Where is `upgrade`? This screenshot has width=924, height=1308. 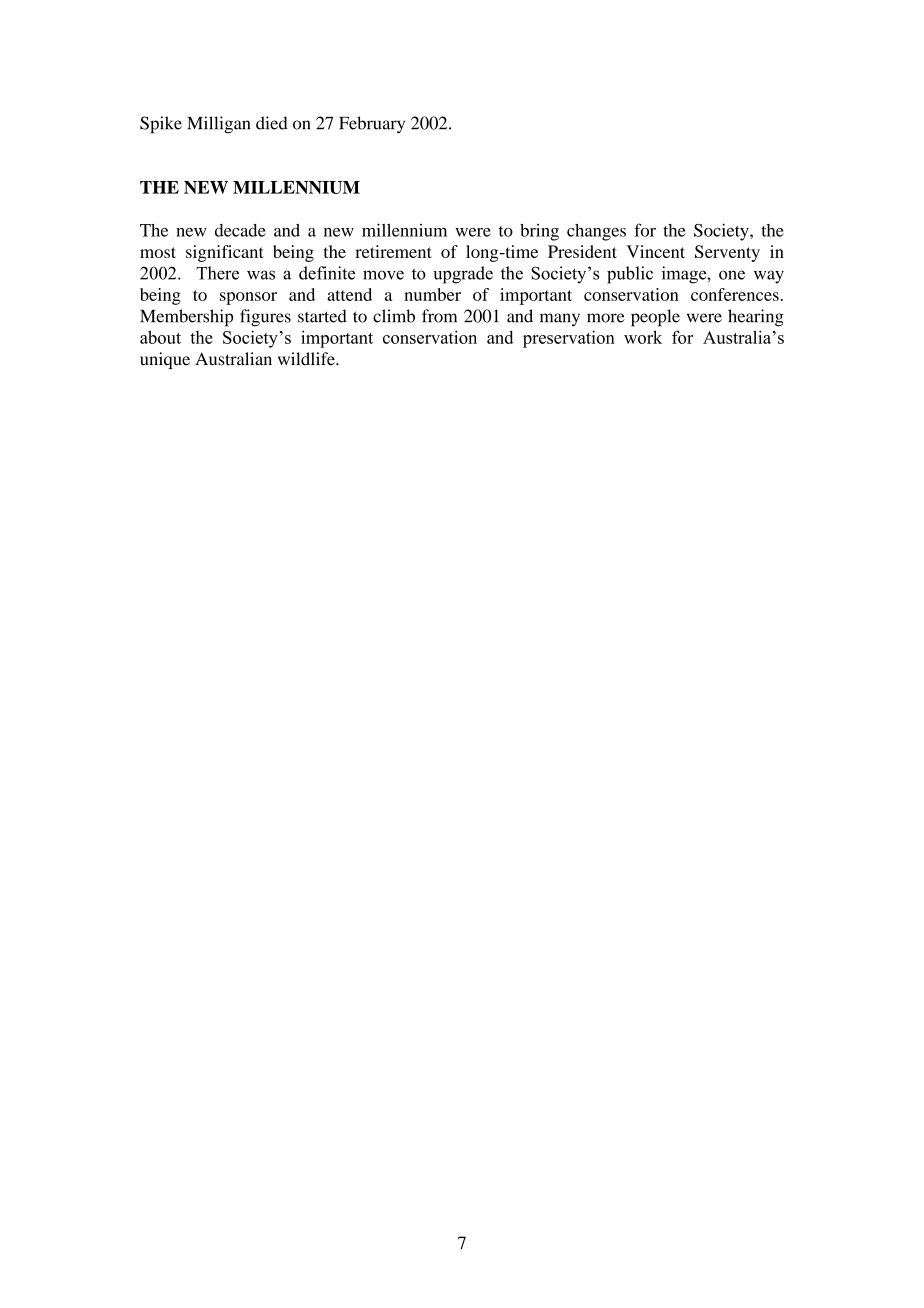
upgrade is located at coordinates (463, 275).
